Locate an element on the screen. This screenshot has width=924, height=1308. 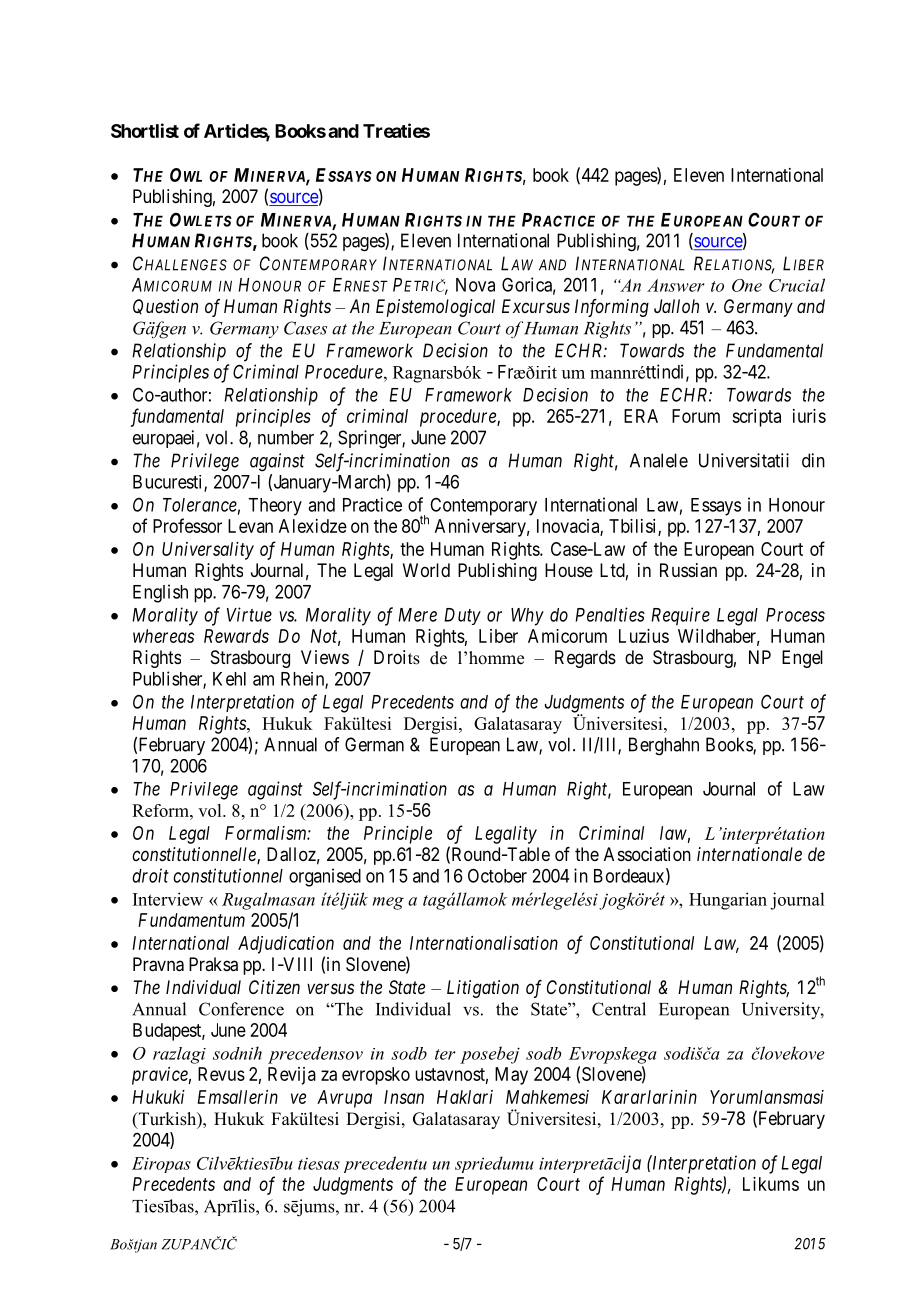
Epistemological is located at coordinates (435, 308).
